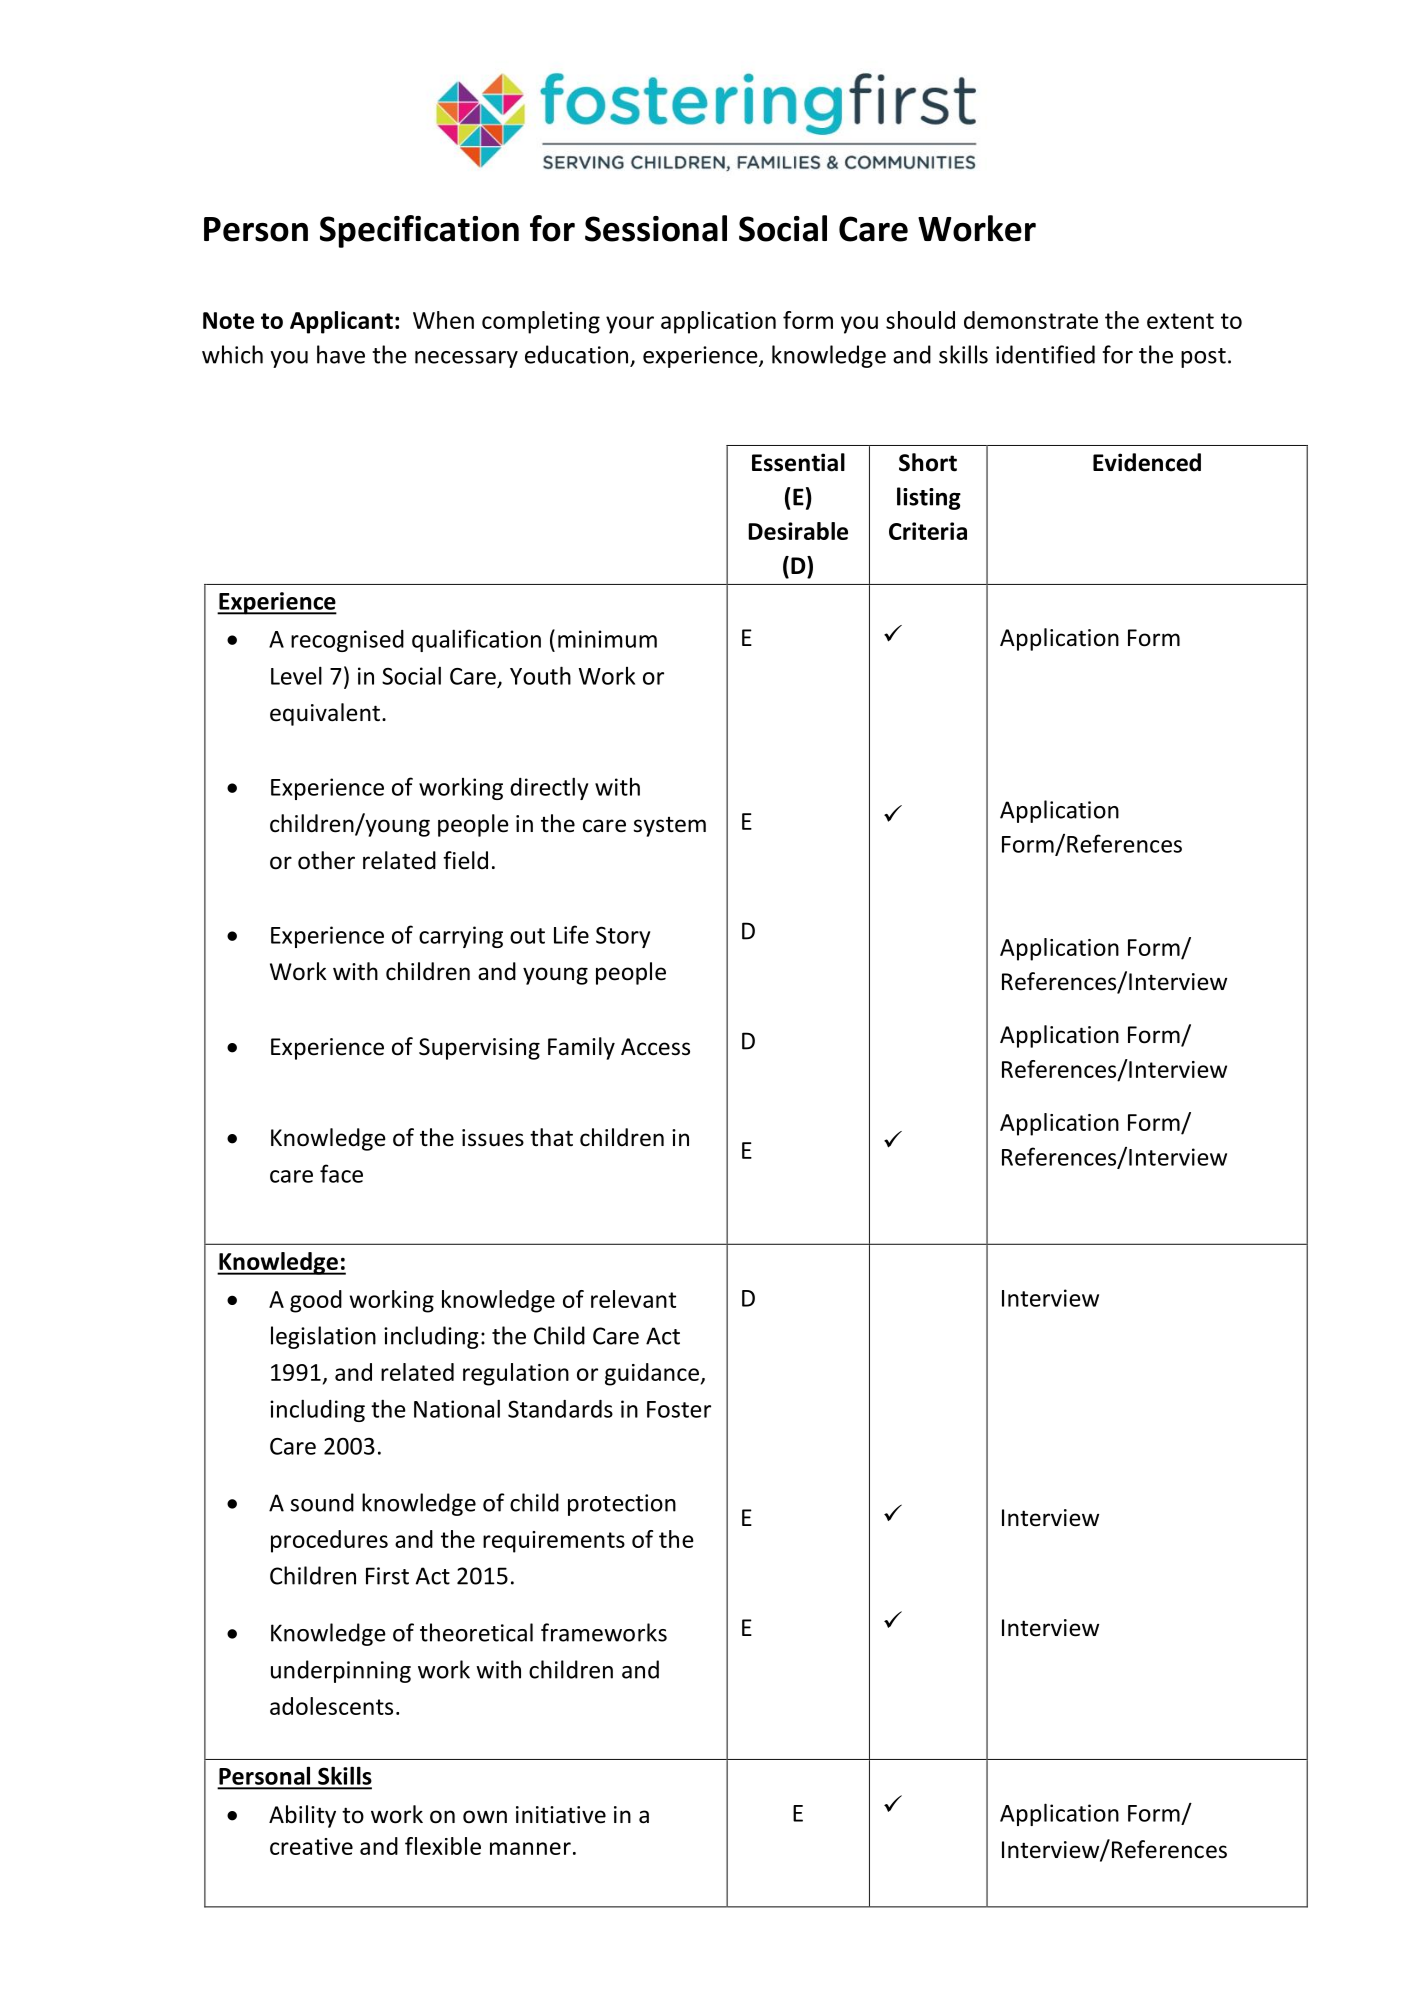  I want to click on initiative, so click(561, 1815).
